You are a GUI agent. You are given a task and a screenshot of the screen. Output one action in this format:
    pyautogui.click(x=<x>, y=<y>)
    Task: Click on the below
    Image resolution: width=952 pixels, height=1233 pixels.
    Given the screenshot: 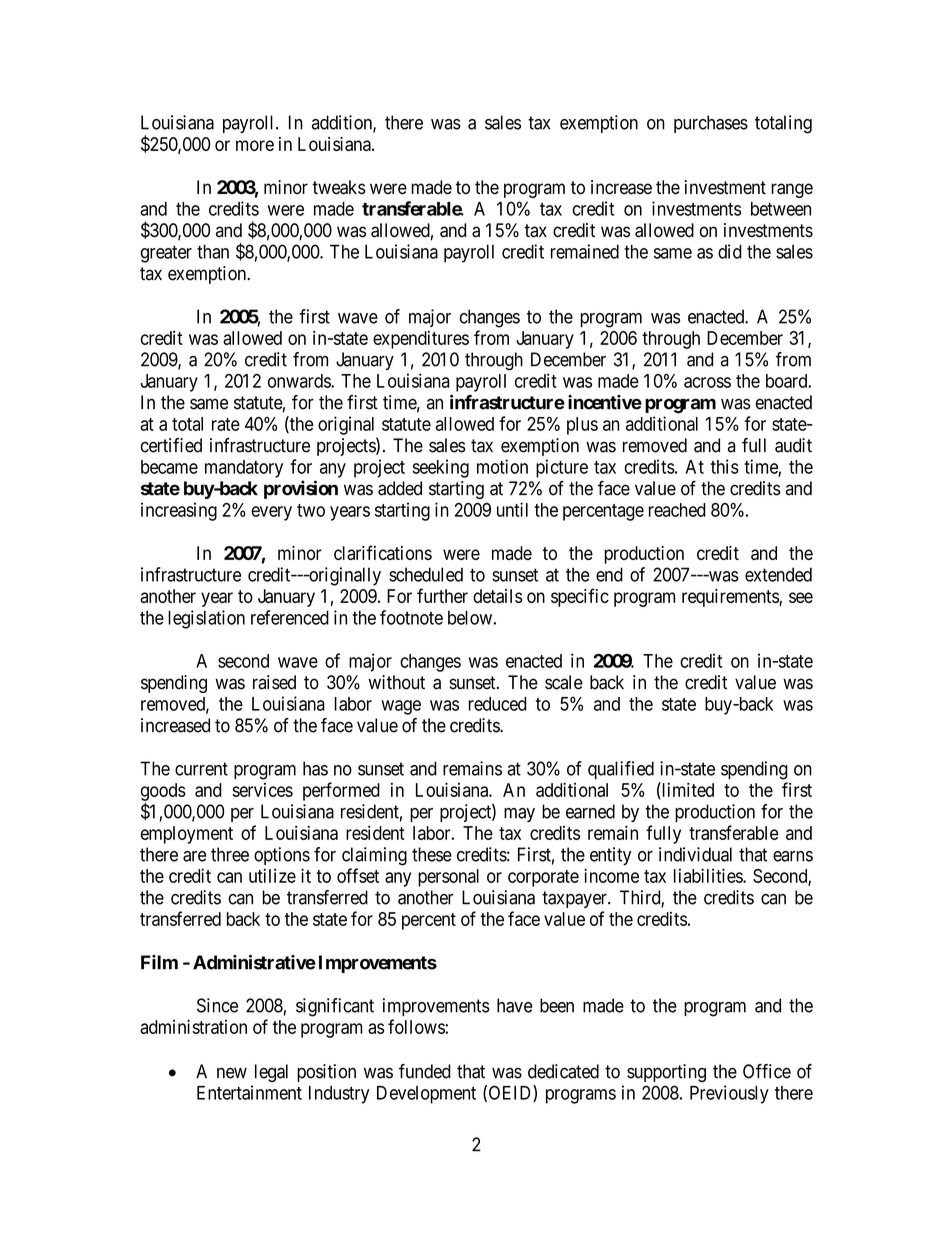 What is the action you would take?
    pyautogui.click(x=470, y=617)
